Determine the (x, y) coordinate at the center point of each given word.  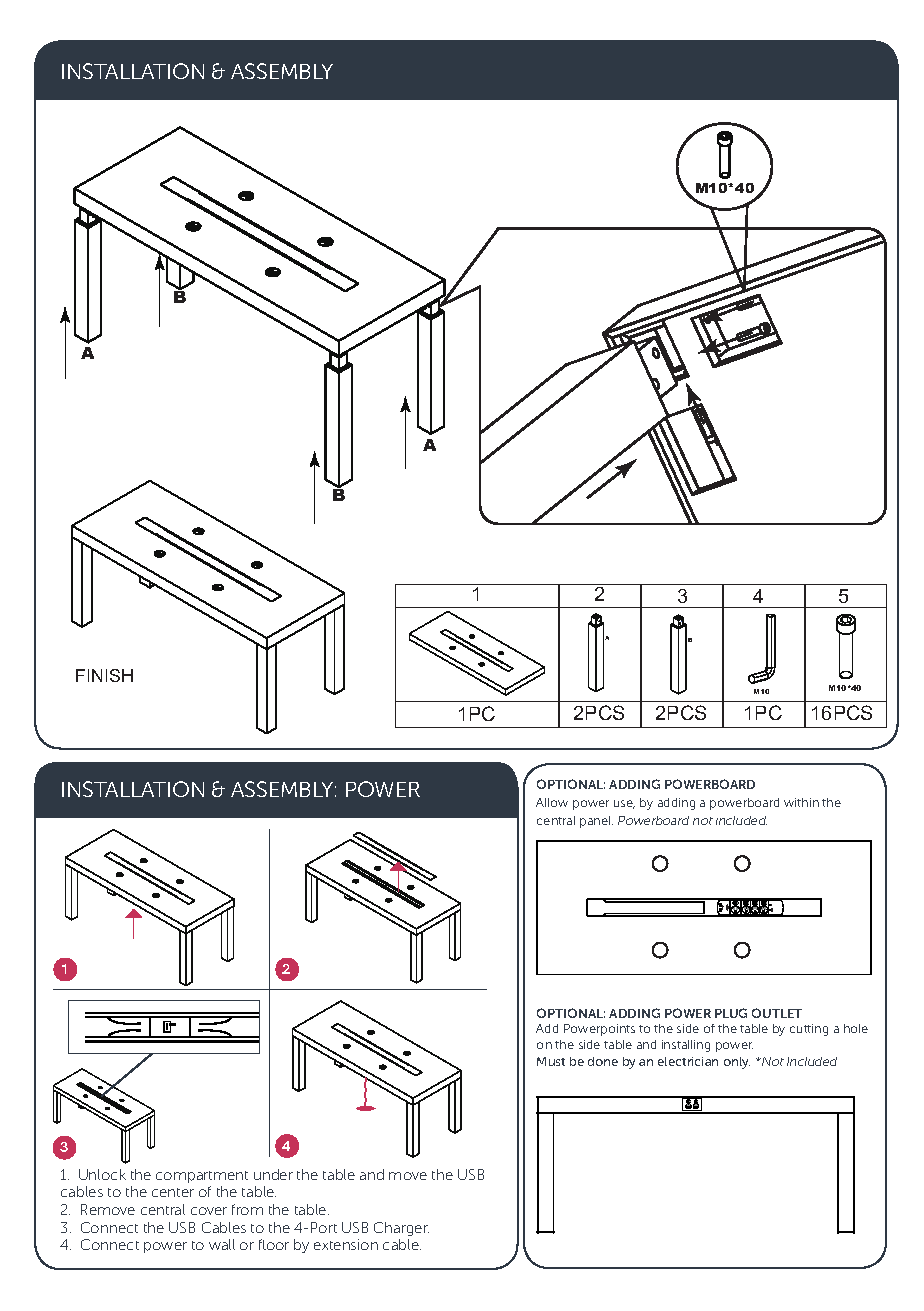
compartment (202, 1177)
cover (209, 1211)
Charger (401, 1229)
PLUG (731, 1013)
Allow (552, 802)
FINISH (104, 675)
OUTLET (777, 1013)
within (801, 802)
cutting (809, 1030)
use (624, 804)
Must (551, 1061)
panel (596, 822)
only (737, 1063)
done (603, 1061)
